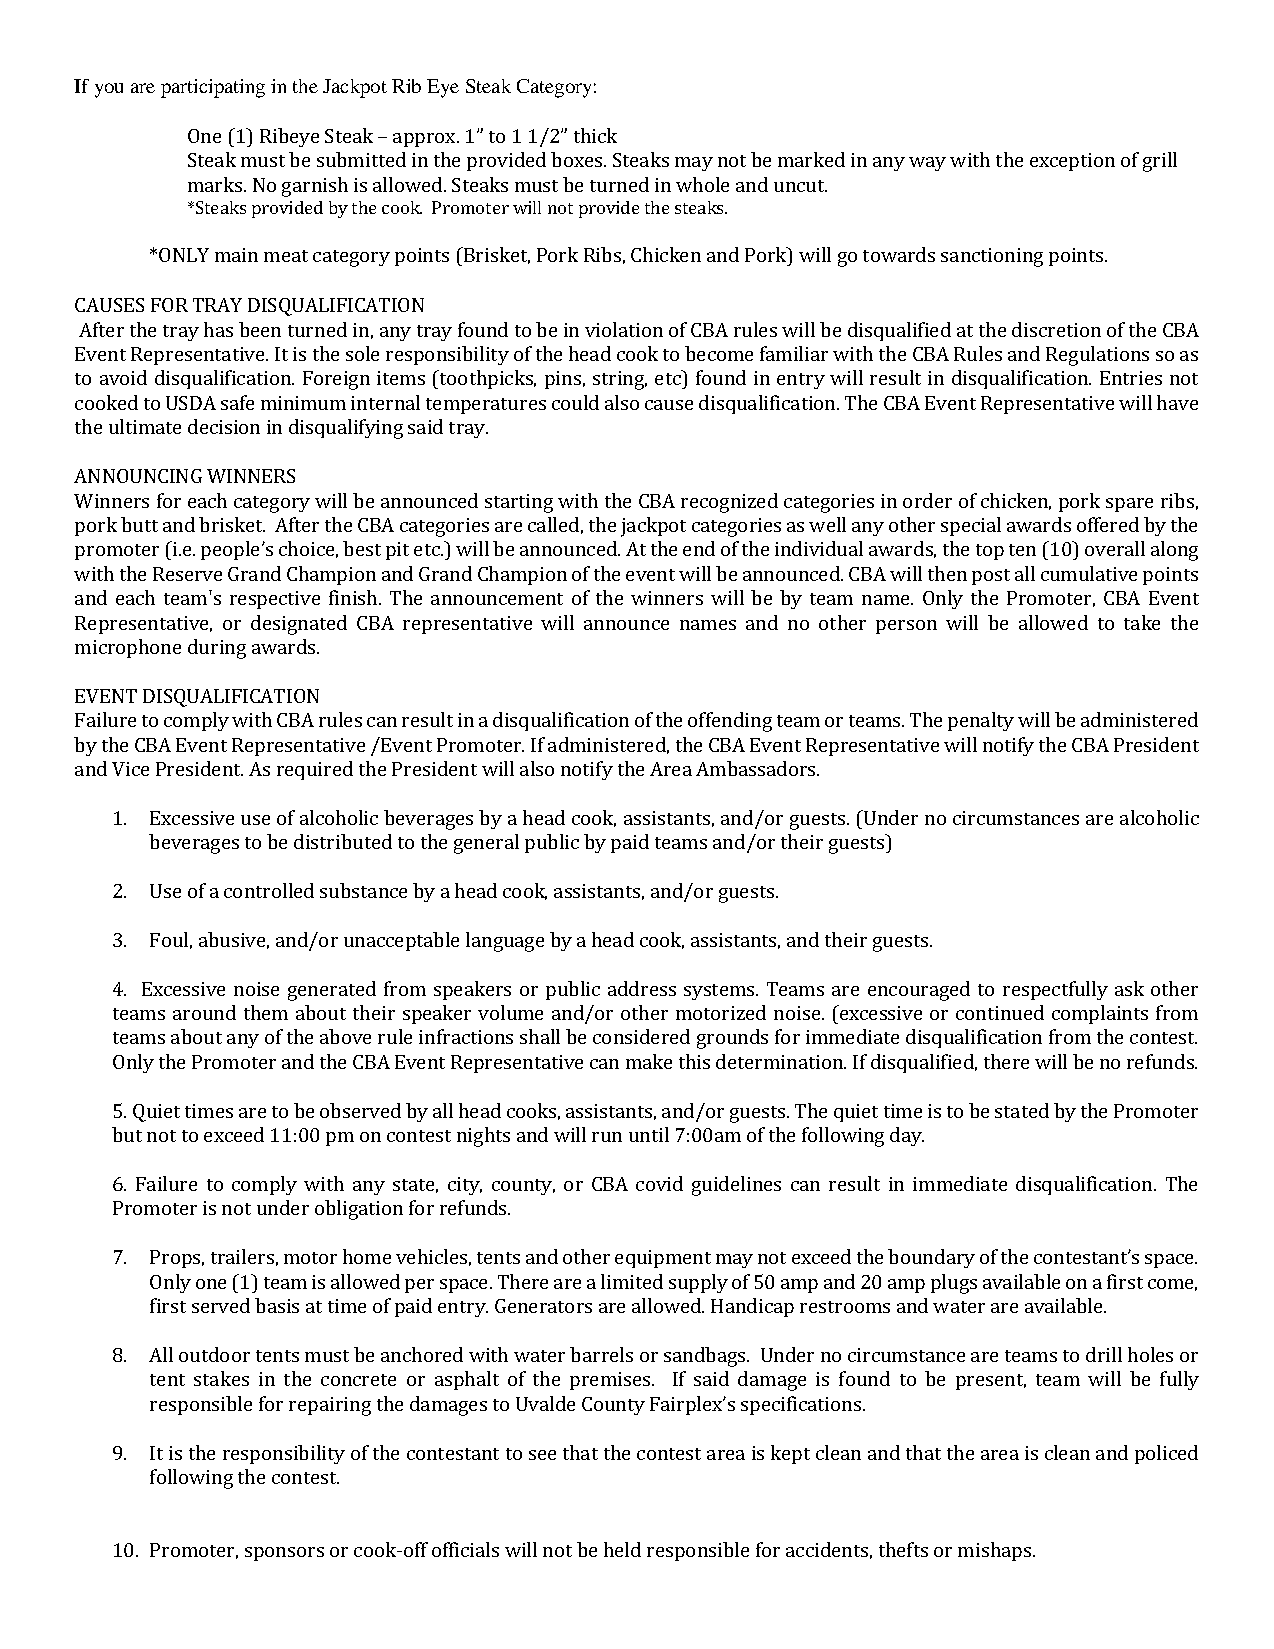  Describe the element at coordinates (266, 1012) in the screenshot. I see `them` at that location.
